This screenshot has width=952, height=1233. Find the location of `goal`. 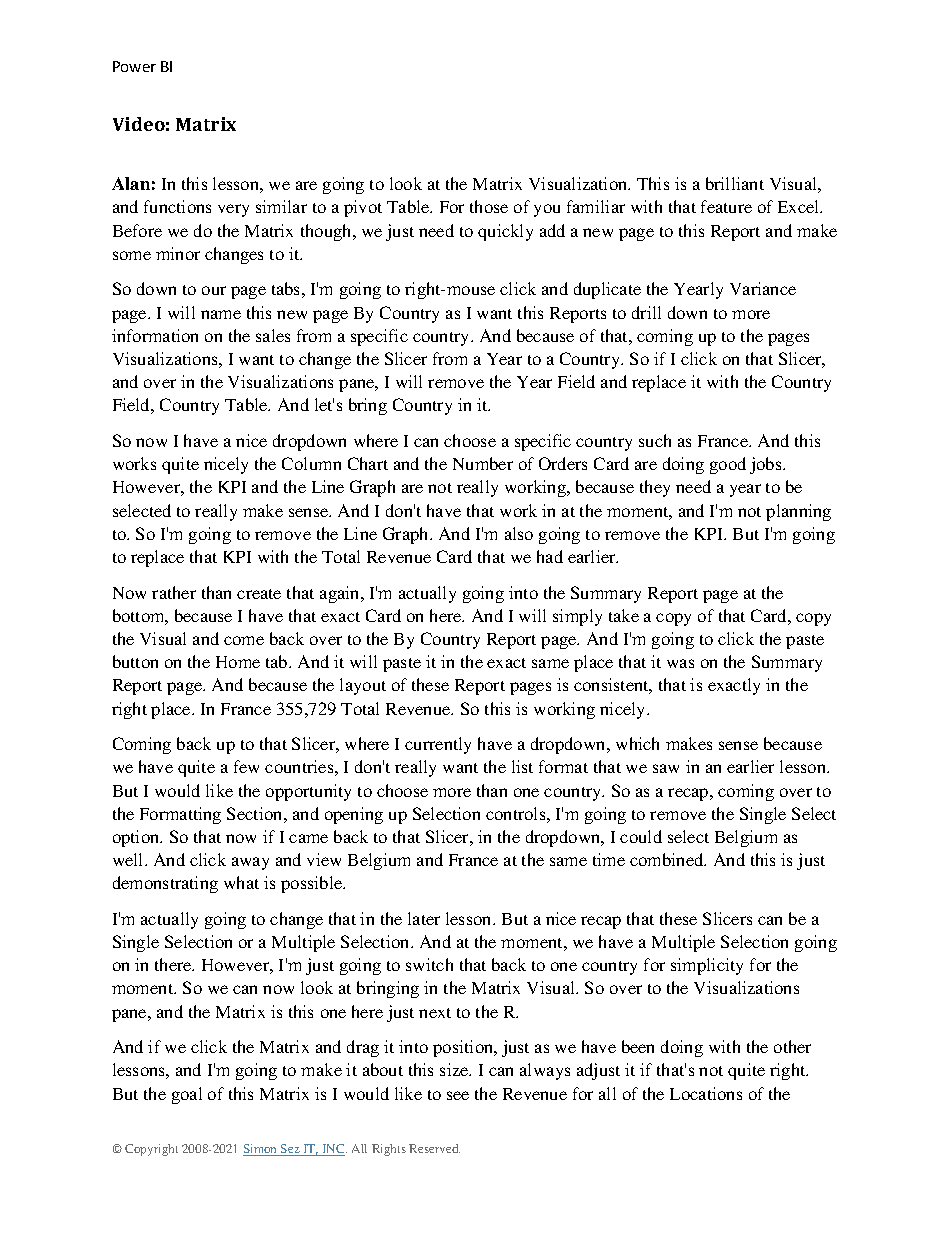

goal is located at coordinates (187, 1095).
